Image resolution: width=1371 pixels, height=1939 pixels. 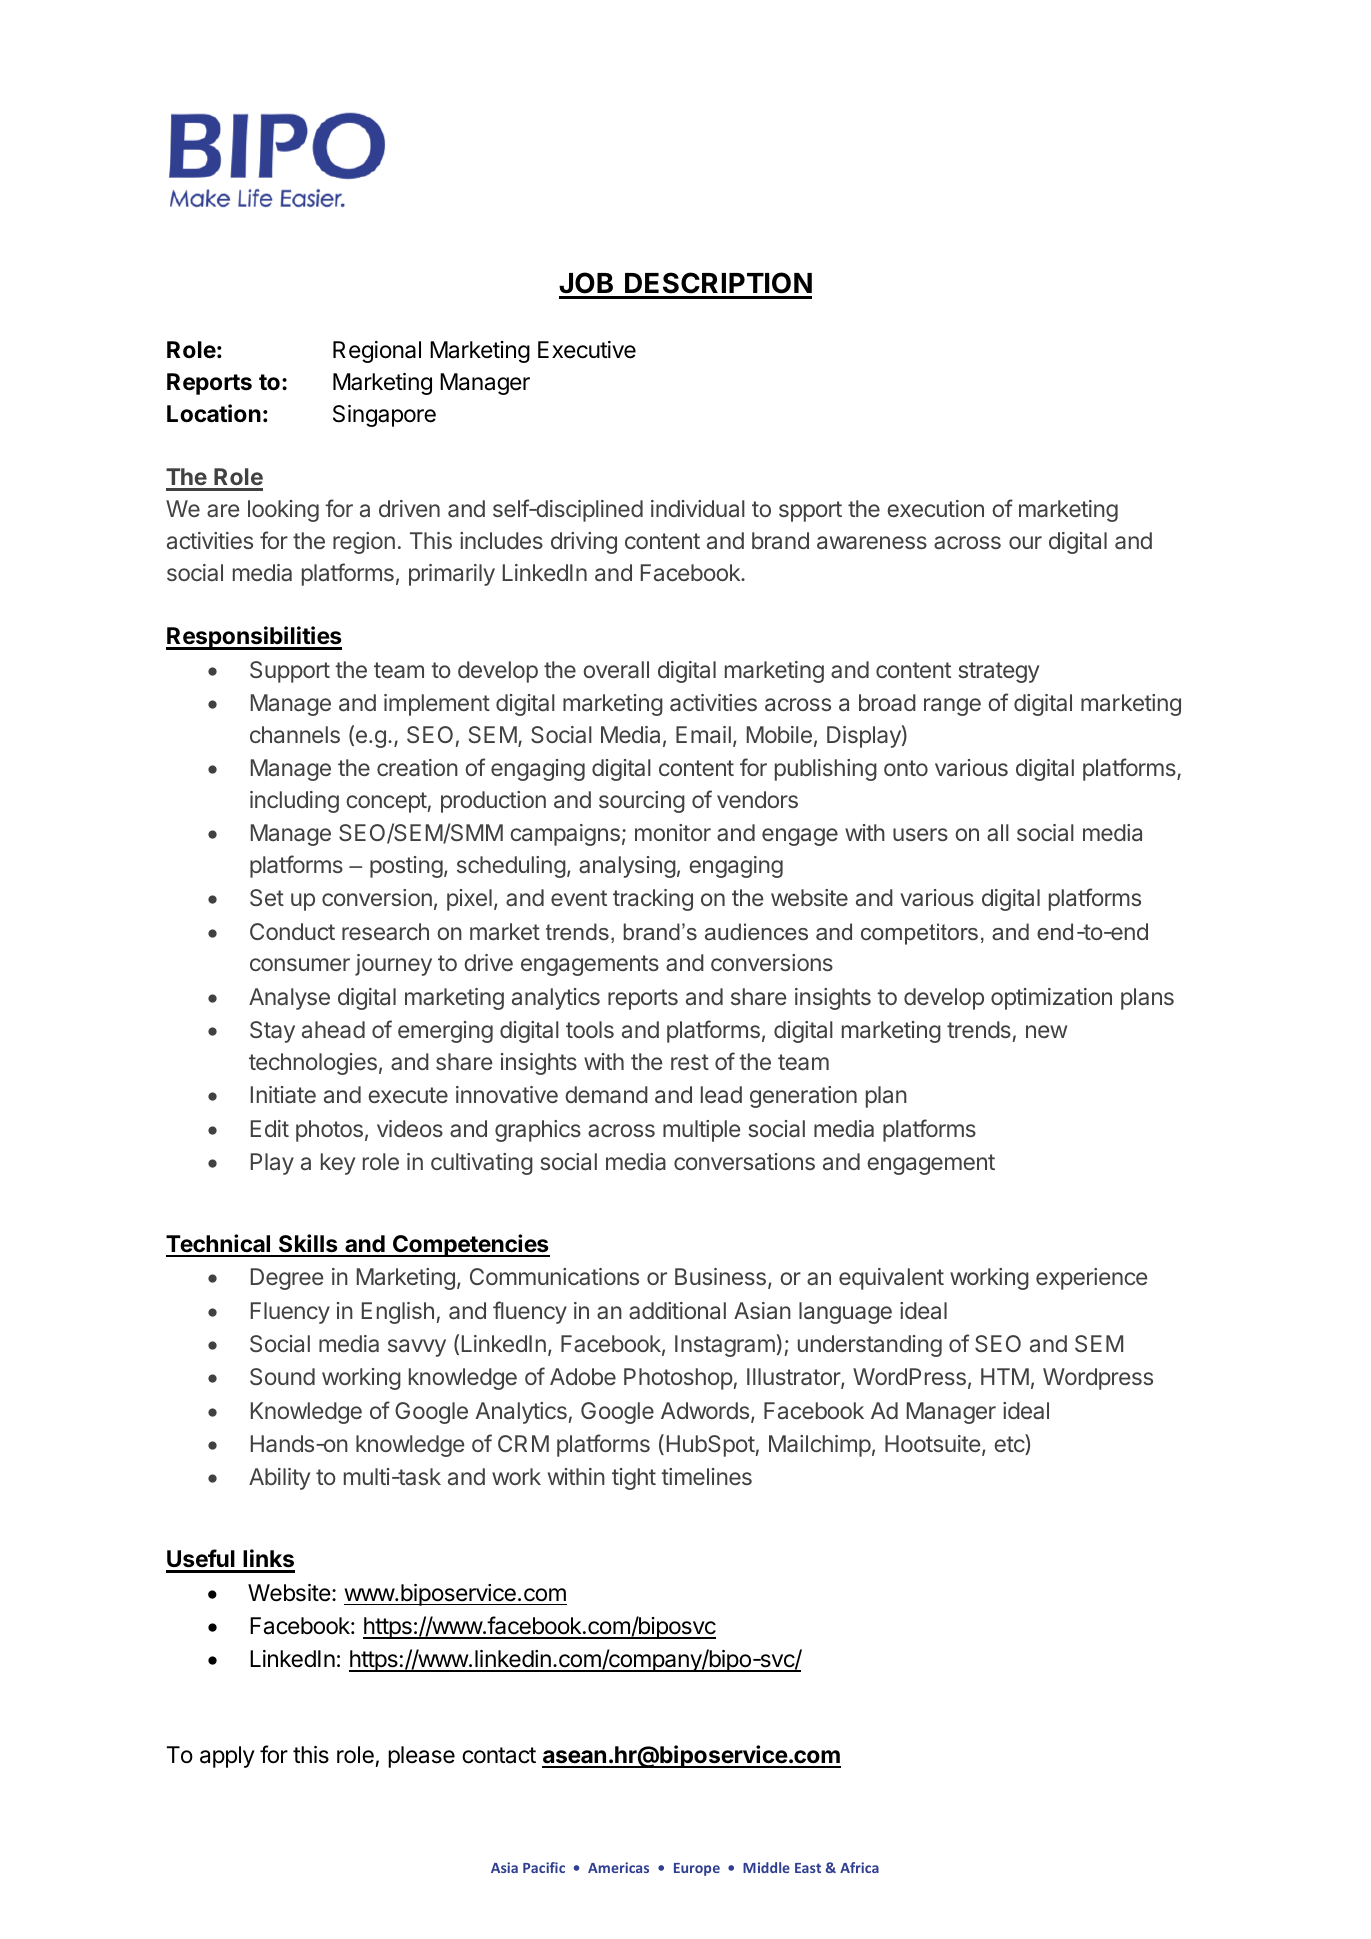 What do you see at coordinates (282, 1376) in the screenshot?
I see `Sound` at bounding box center [282, 1376].
